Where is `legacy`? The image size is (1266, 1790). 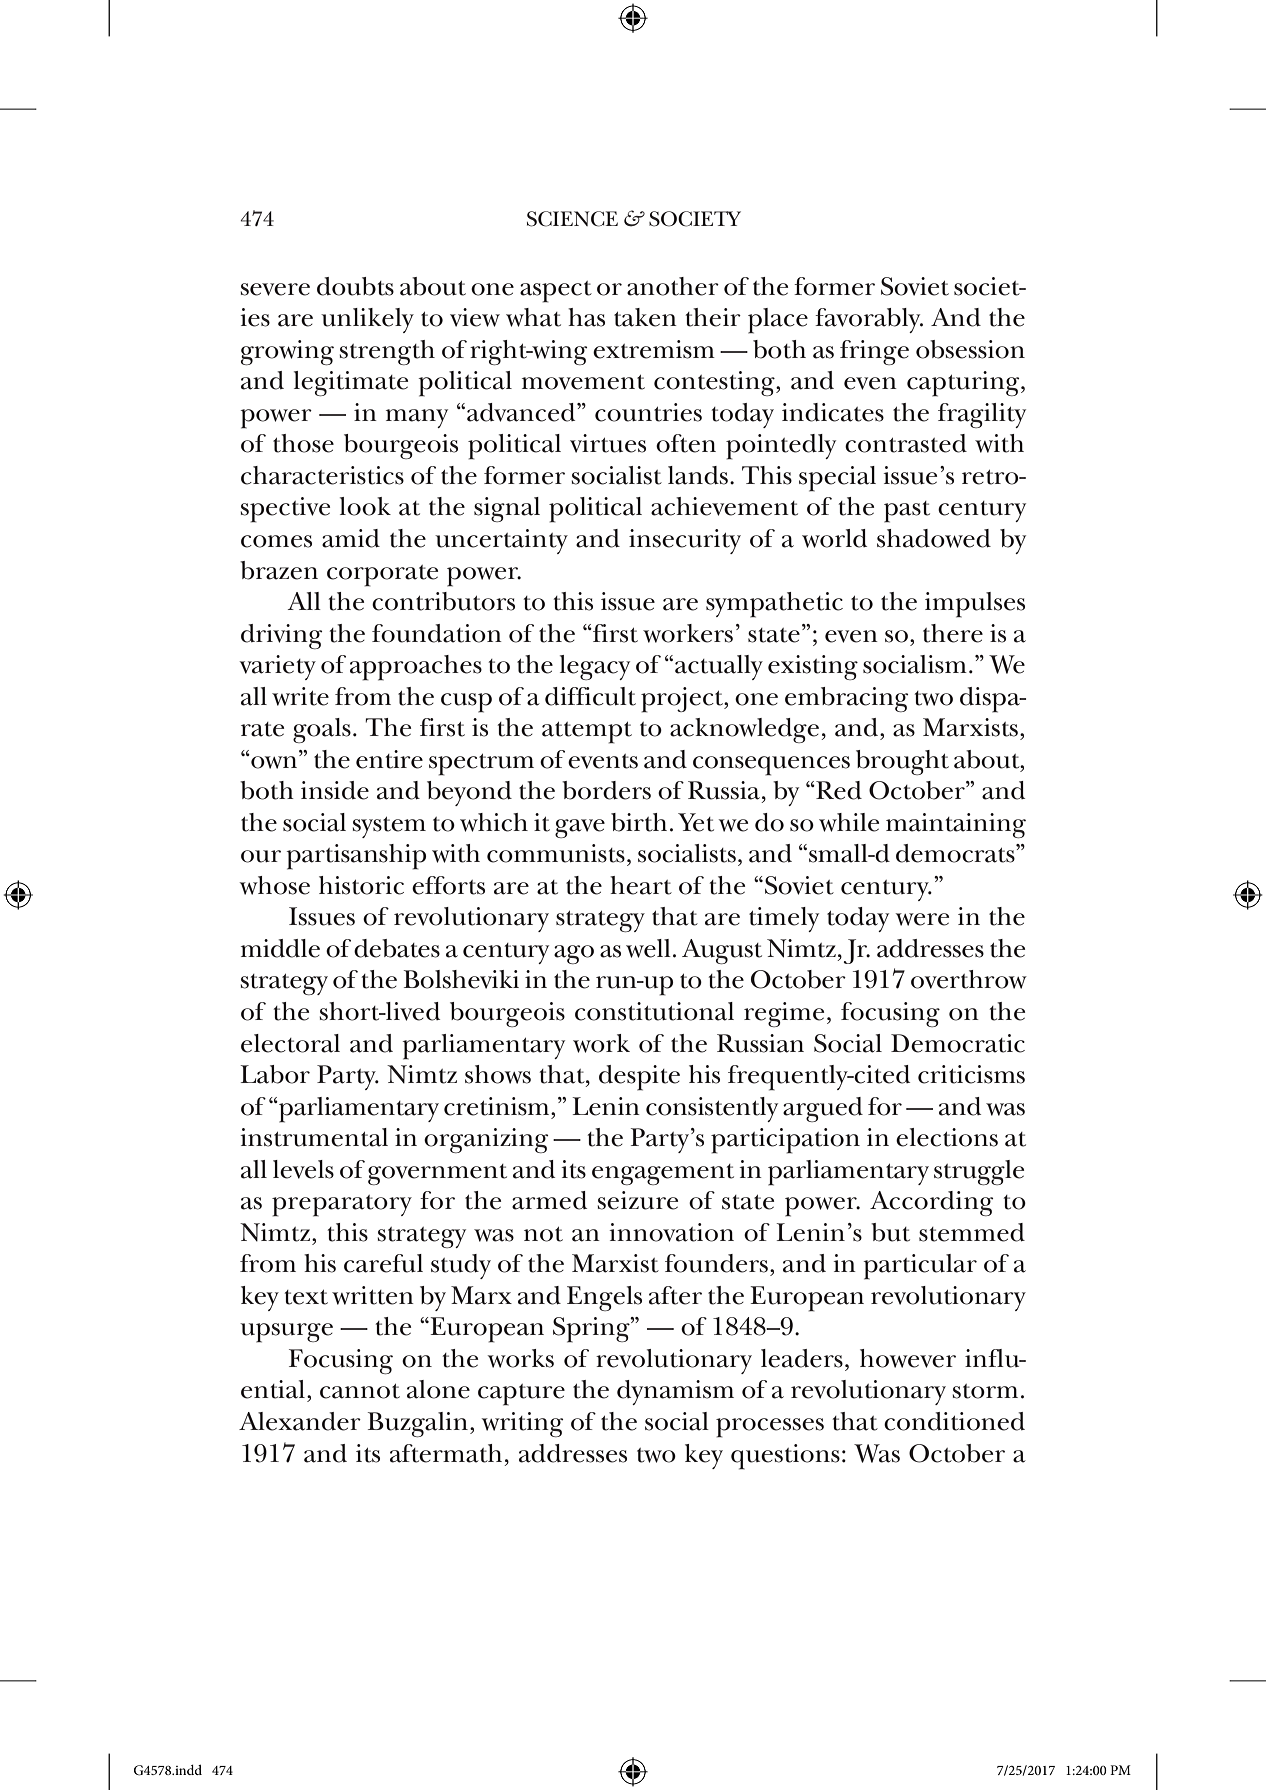
legacy is located at coordinates (595, 667).
